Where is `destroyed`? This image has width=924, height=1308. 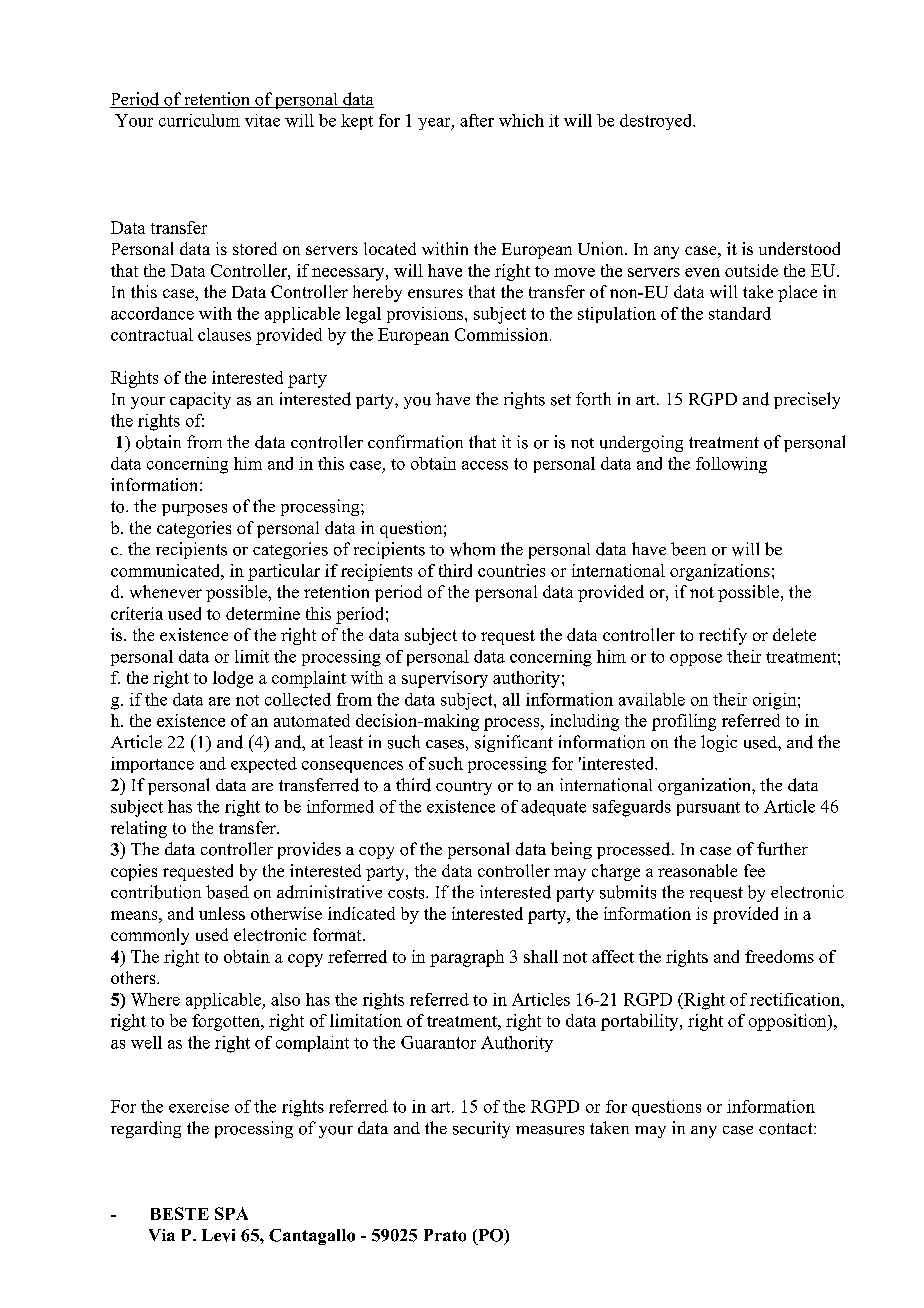
destroyed is located at coordinates (657, 122).
